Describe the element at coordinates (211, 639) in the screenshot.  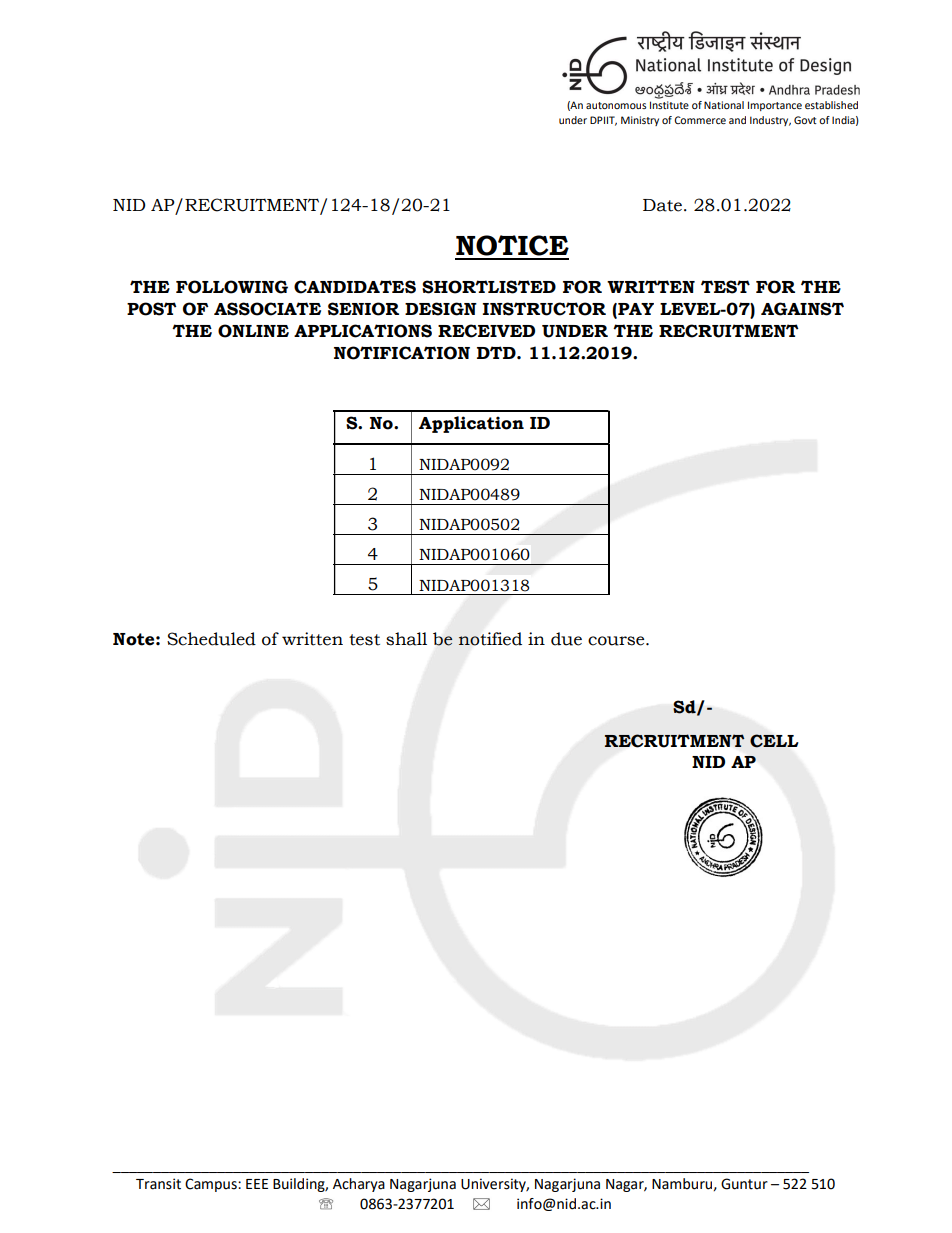
I see `Scheduled` at that location.
